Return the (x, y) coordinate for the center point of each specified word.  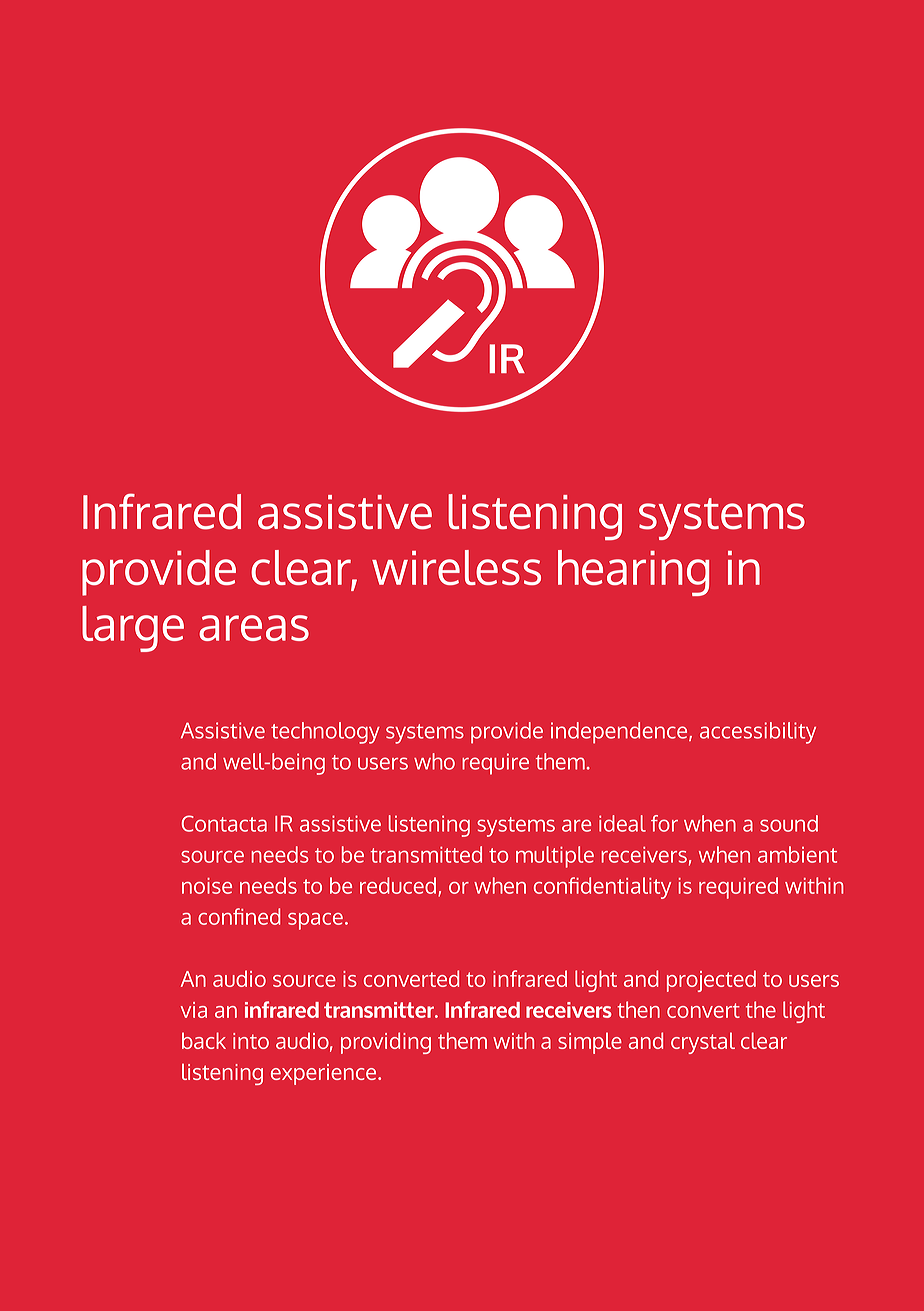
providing (386, 1043)
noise (207, 886)
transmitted (426, 854)
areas (254, 628)
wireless (456, 567)
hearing (633, 573)
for (664, 823)
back (204, 1040)
